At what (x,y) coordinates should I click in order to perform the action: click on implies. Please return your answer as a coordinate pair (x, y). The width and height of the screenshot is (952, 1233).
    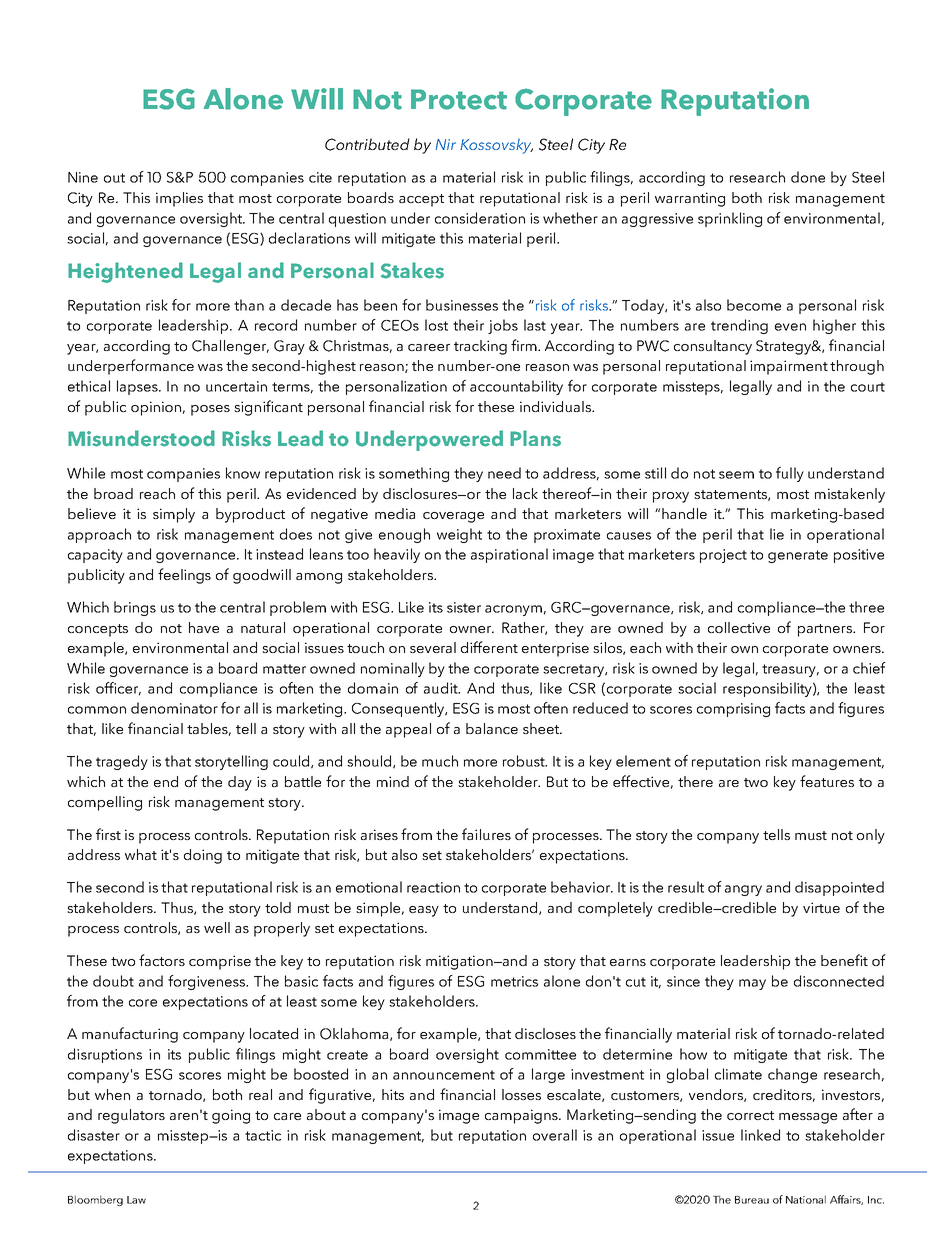
    Looking at the image, I should click on (179, 199).
